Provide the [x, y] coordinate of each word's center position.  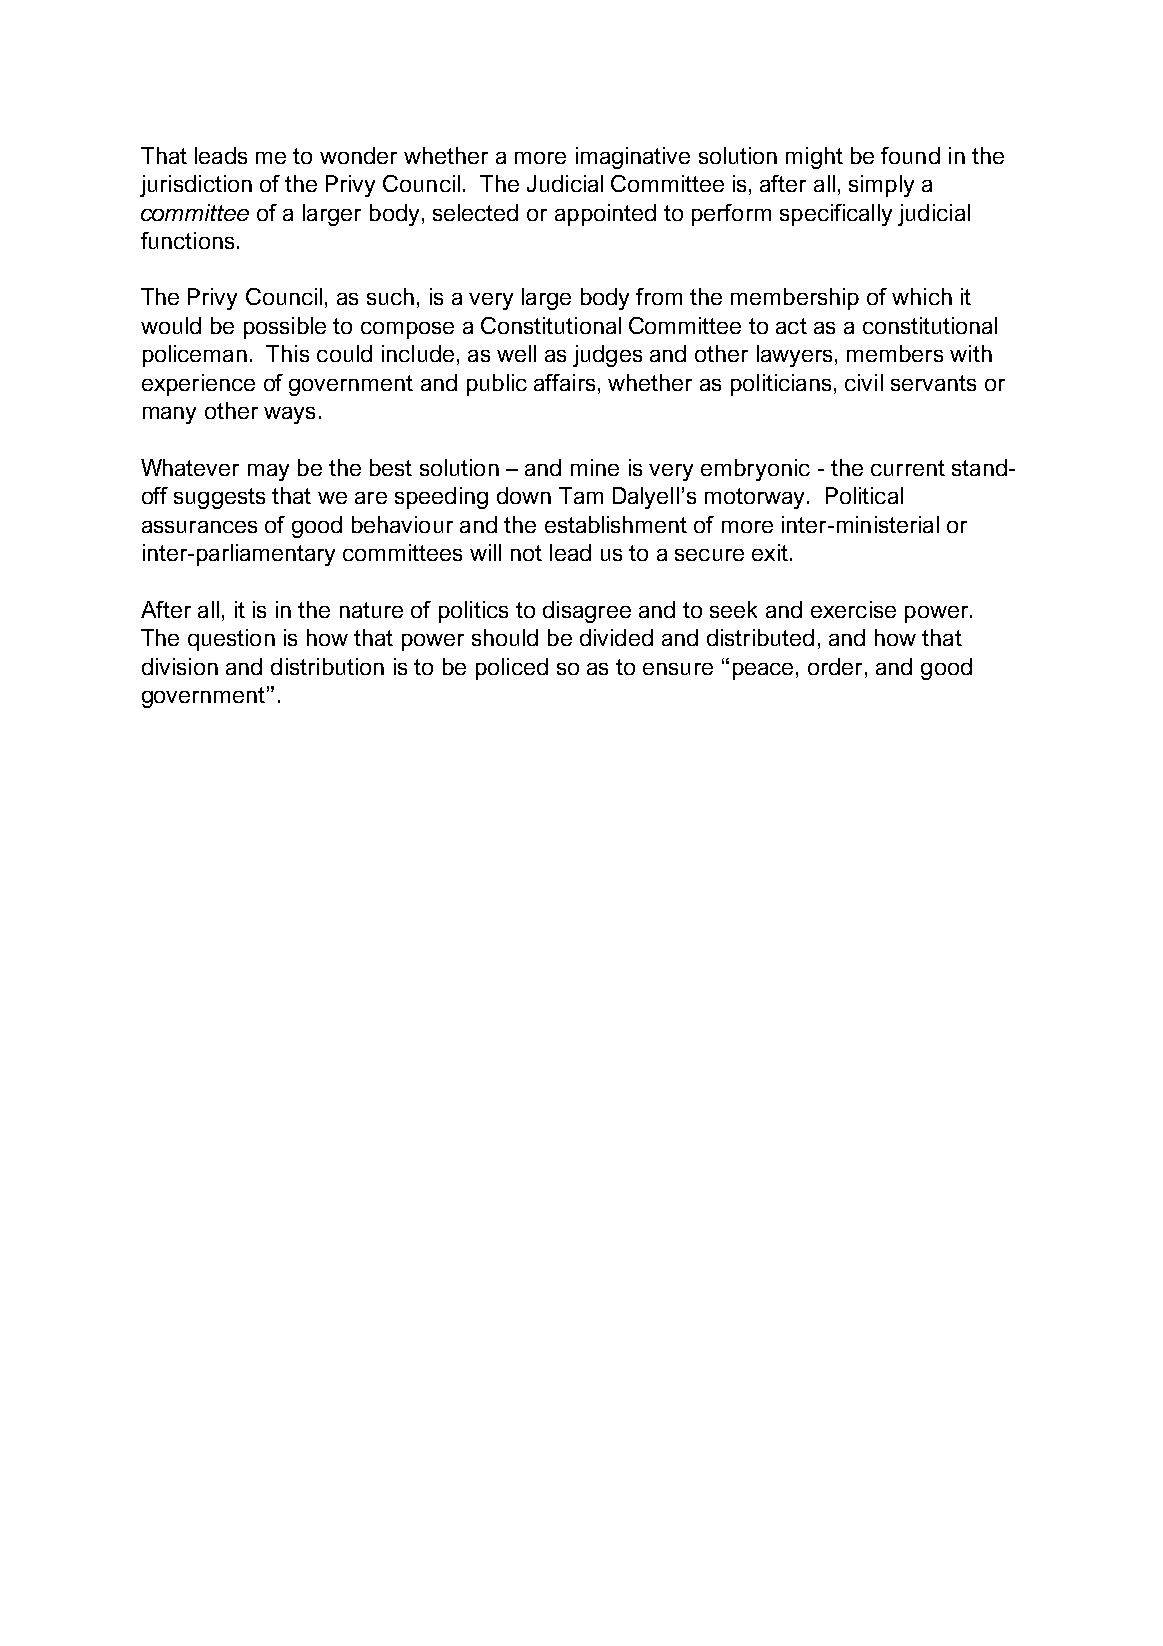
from [659, 296]
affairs [564, 382]
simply [881, 186]
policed [512, 669]
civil [864, 382]
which [922, 296]
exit [770, 552]
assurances [199, 527]
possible [285, 328]
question [231, 640]
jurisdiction [196, 186]
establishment [616, 524]
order [835, 666]
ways [289, 415]
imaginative [633, 158]
